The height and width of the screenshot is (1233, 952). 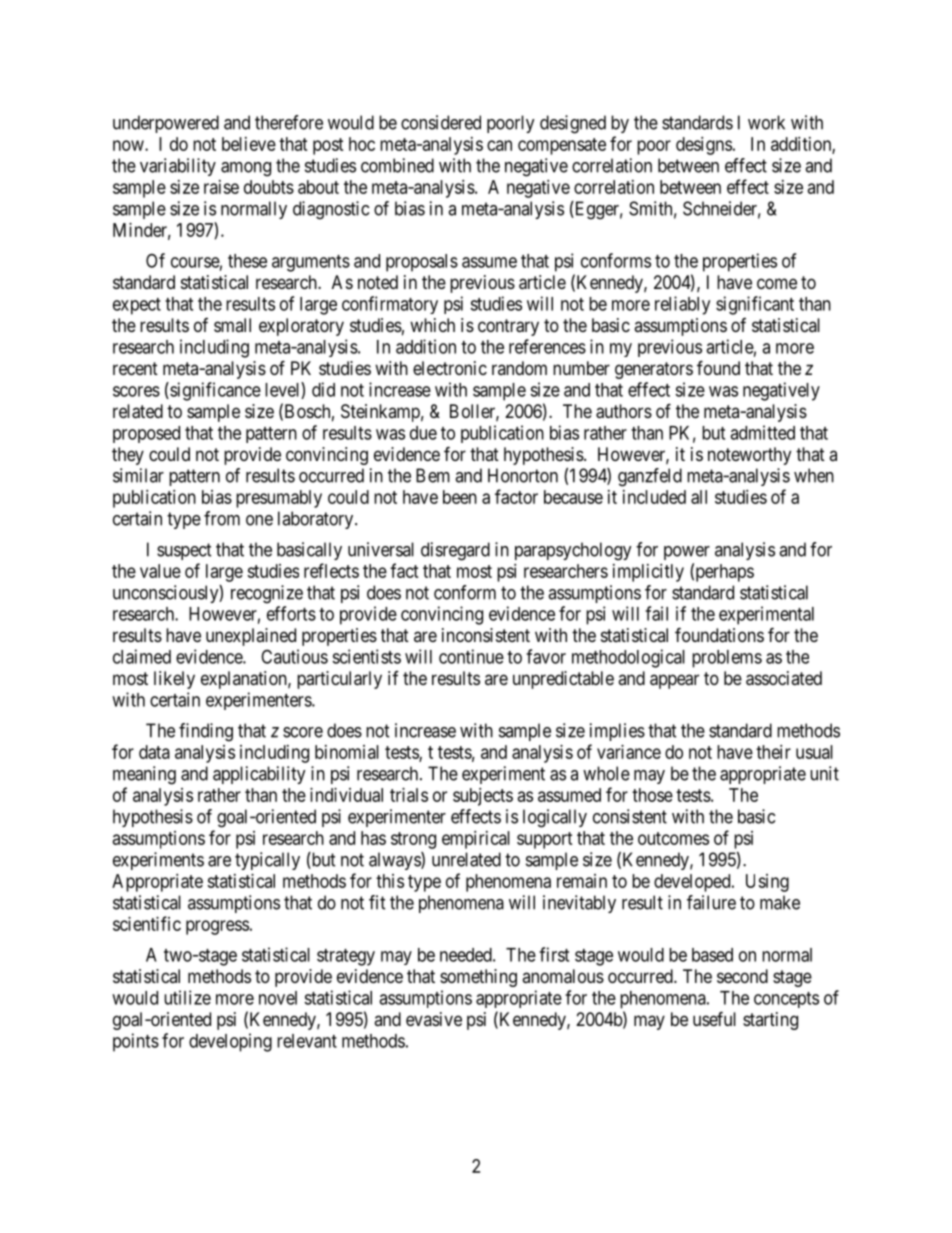 I want to click on utilize, so click(x=187, y=997).
